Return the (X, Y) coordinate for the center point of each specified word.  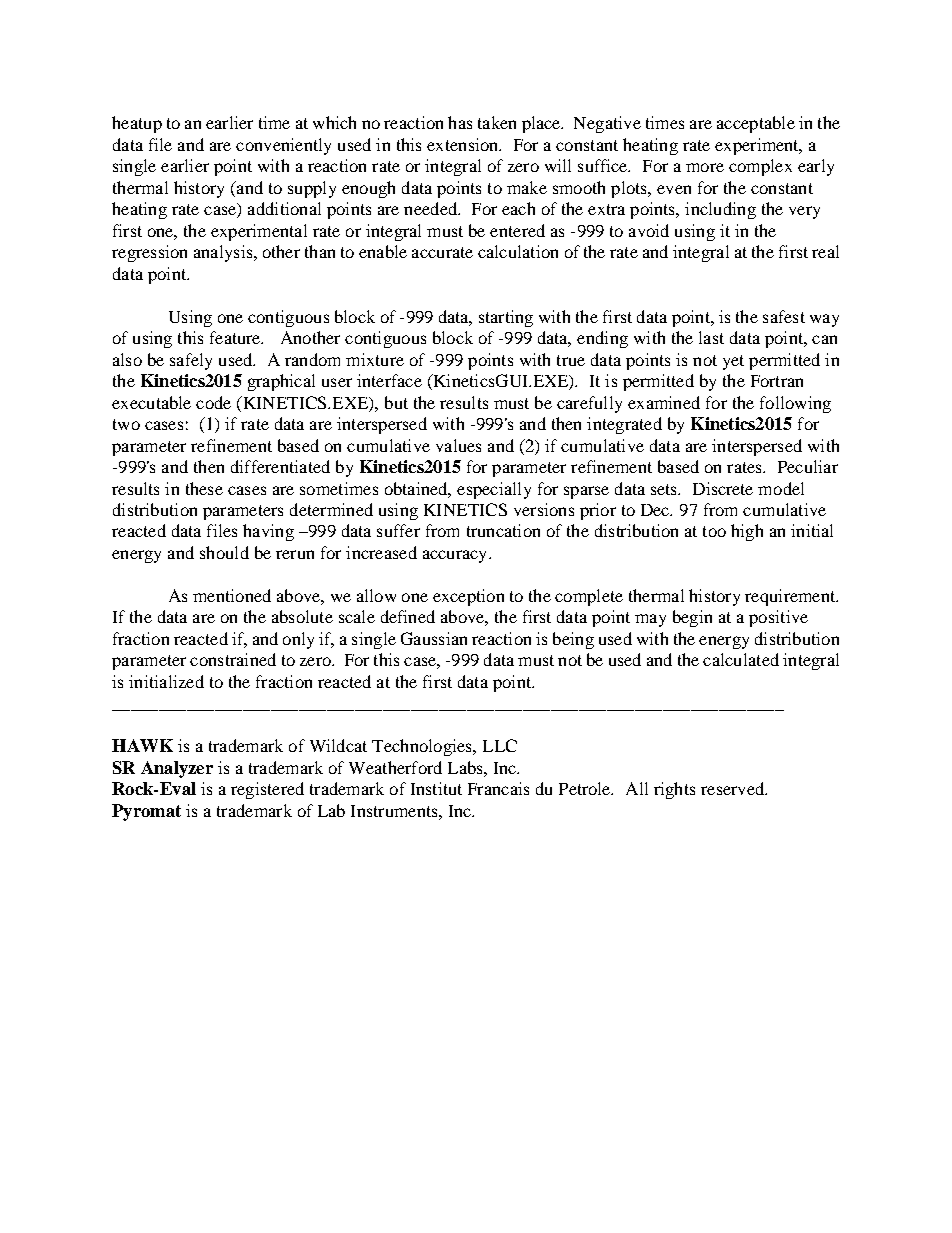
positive (778, 618)
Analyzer (177, 769)
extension (464, 144)
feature (236, 337)
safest (784, 316)
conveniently (283, 146)
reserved (733, 788)
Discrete (723, 488)
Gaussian (434, 638)
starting (506, 318)
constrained (233, 659)
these (204, 488)
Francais (498, 788)
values (458, 445)
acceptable (756, 124)
